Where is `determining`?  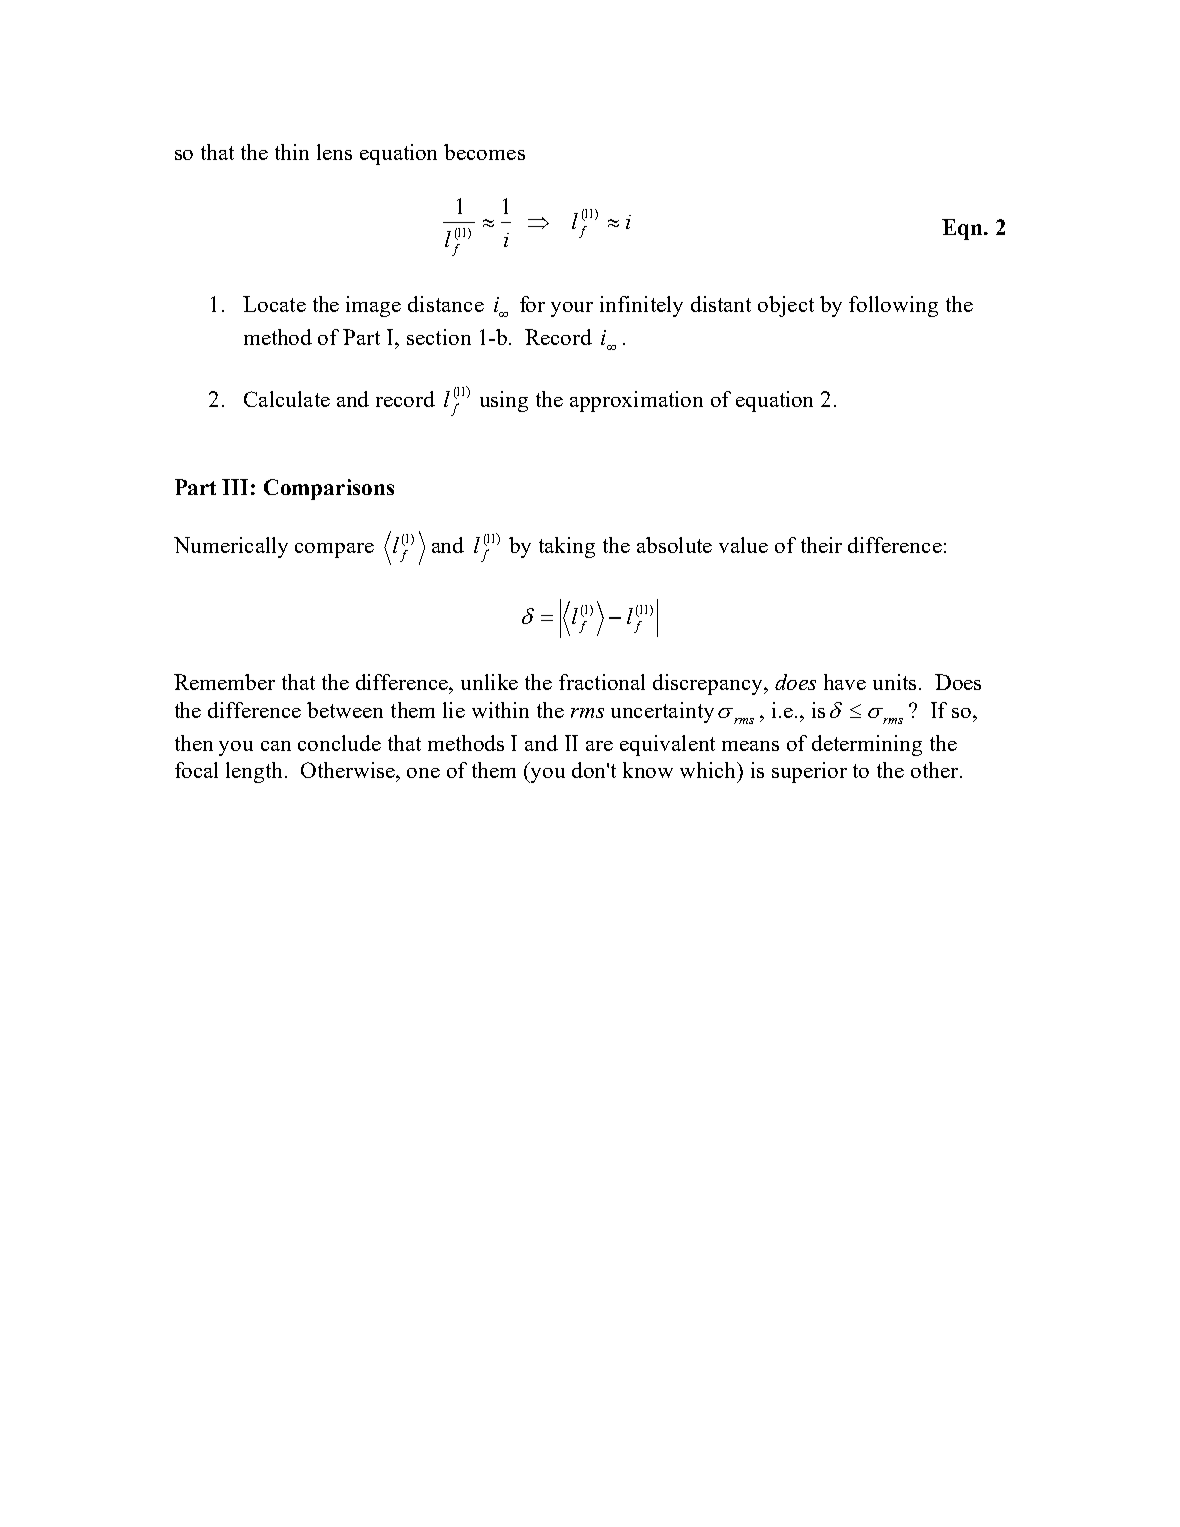 determining is located at coordinates (867, 745).
